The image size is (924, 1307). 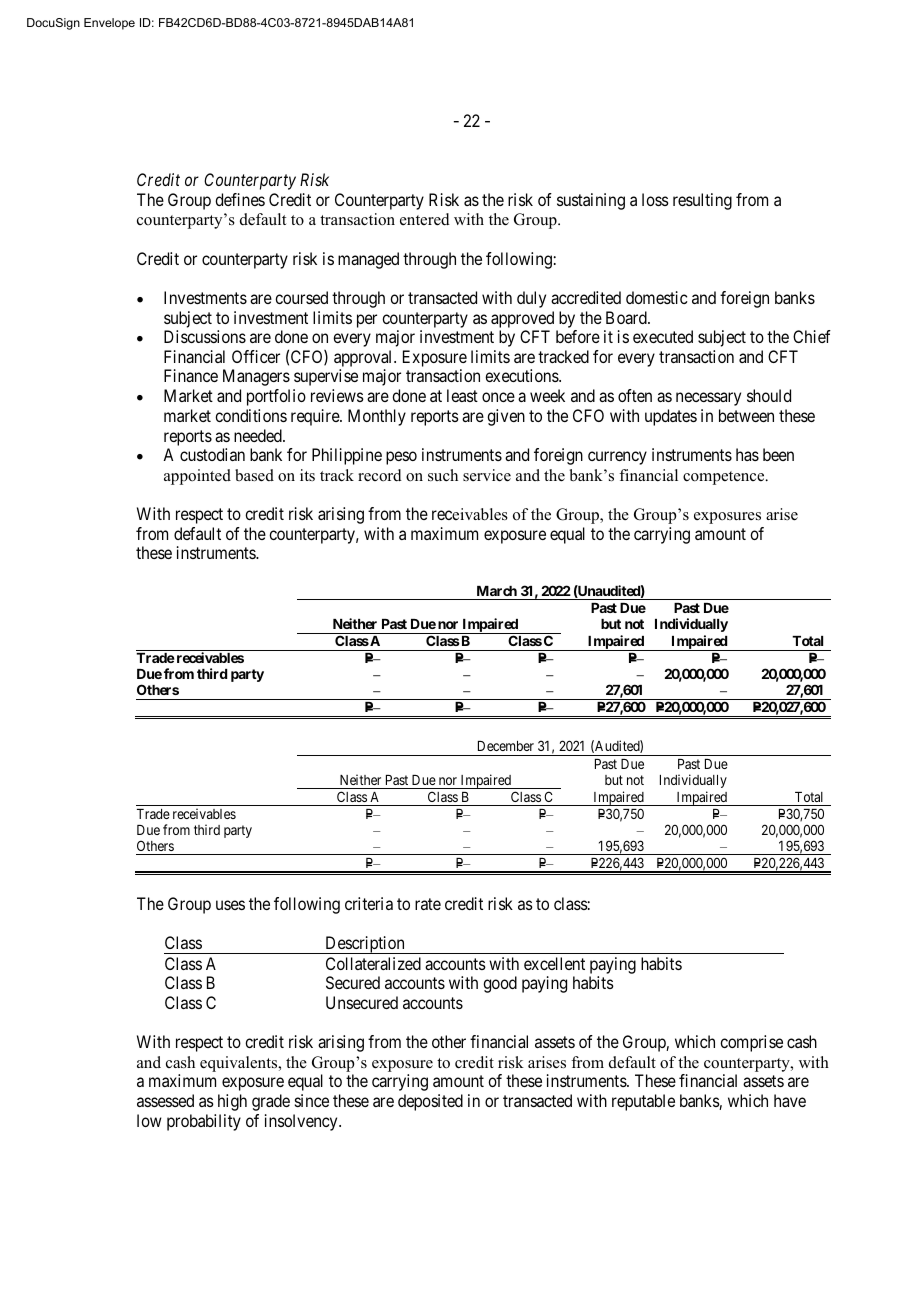 I want to click on competence, so click(x=725, y=478).
